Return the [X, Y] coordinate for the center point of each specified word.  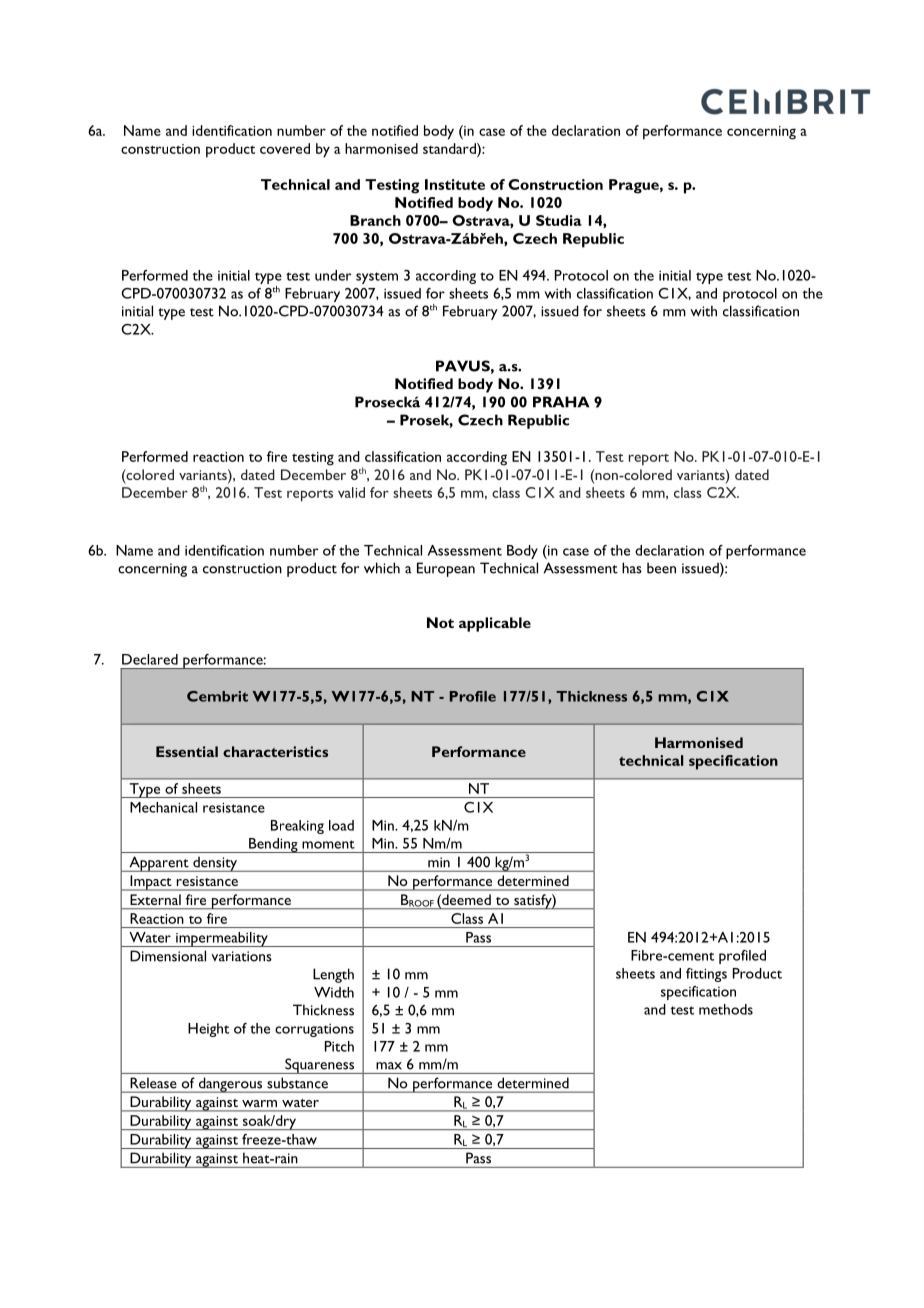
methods [726, 1009]
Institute [455, 184]
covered [285, 148]
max [389, 1066]
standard [450, 148]
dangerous [230, 1085]
